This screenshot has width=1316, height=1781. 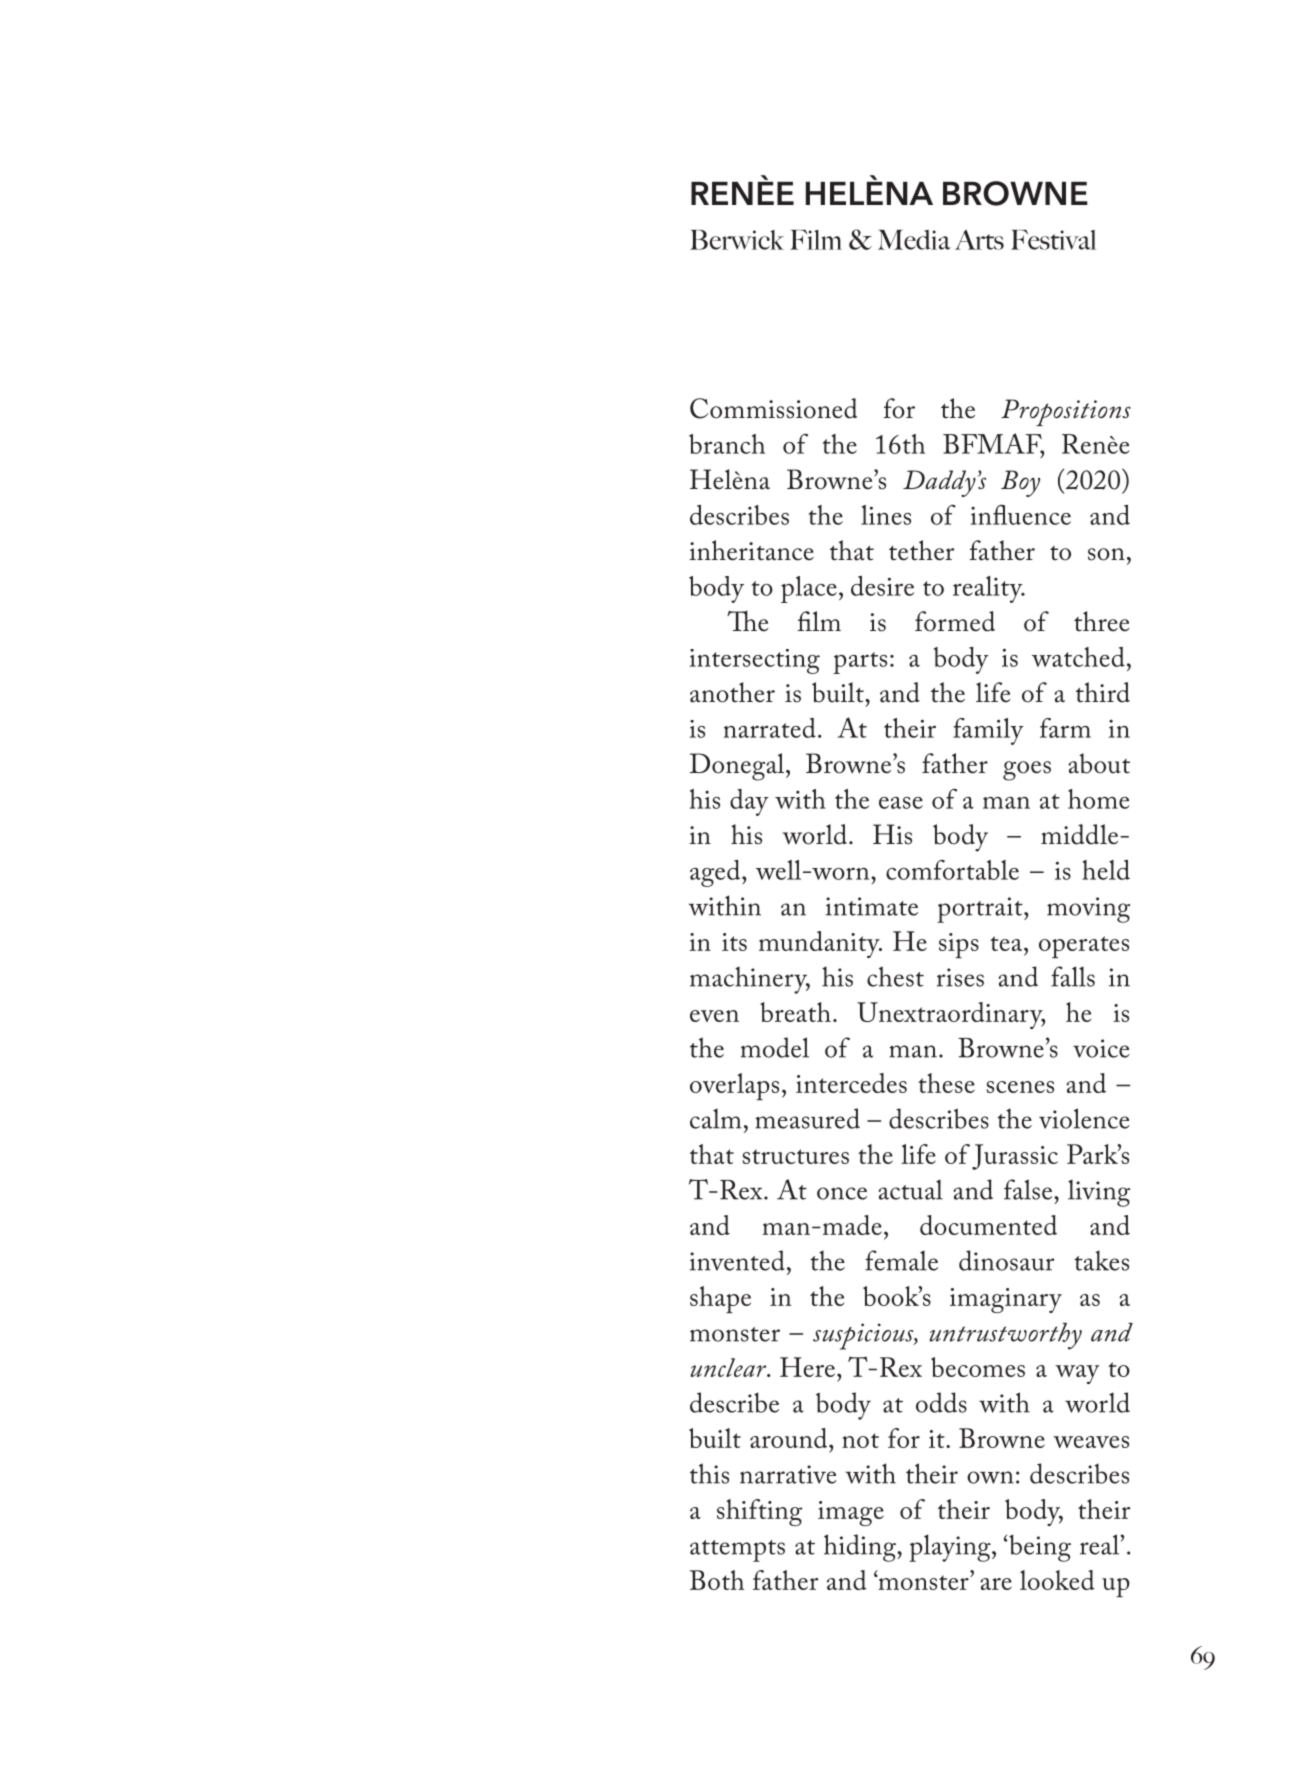 I want to click on being, so click(x=1040, y=1548).
